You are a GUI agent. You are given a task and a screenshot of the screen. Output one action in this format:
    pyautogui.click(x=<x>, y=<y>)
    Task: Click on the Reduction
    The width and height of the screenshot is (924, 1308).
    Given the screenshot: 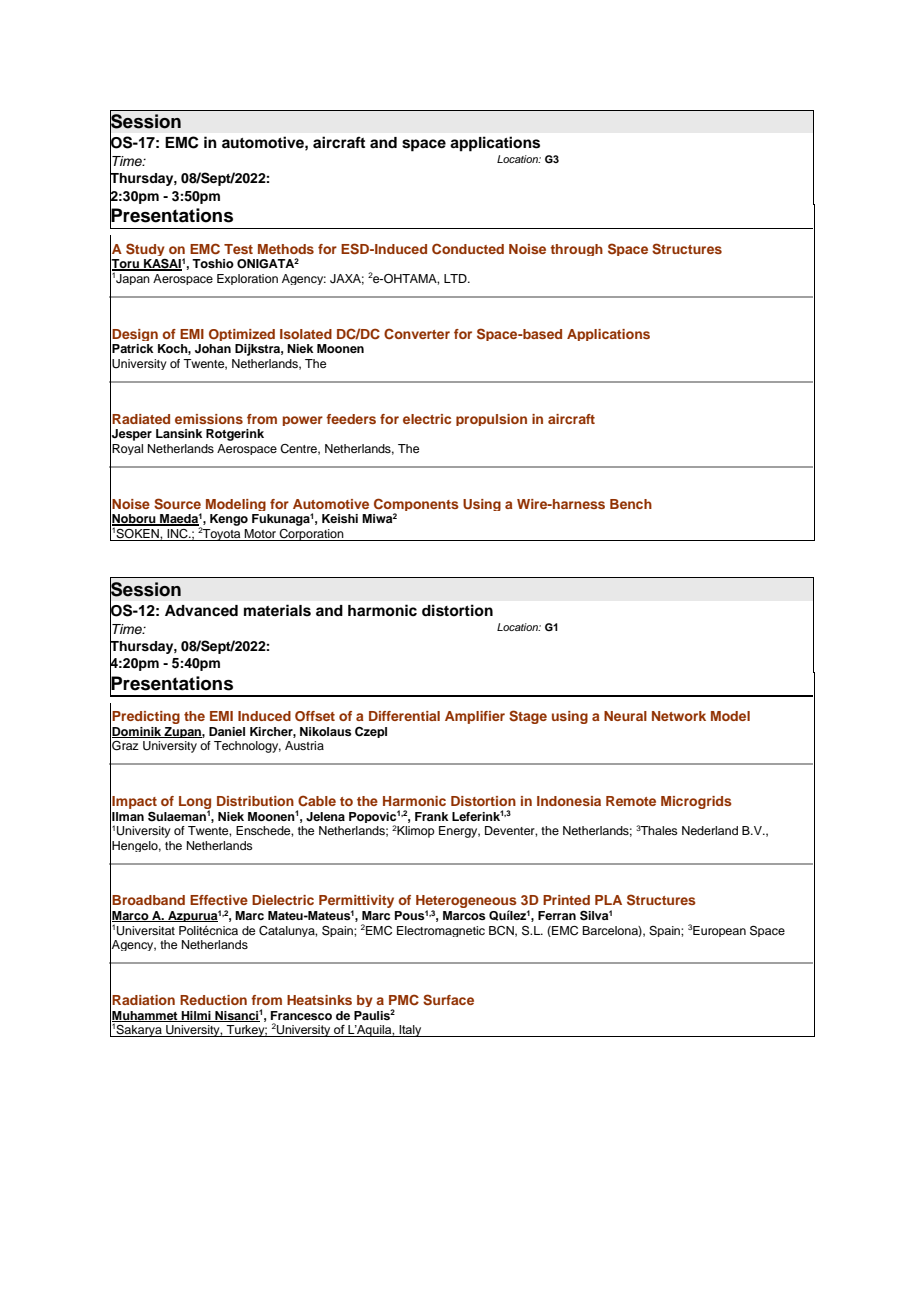 What is the action you would take?
    pyautogui.click(x=213, y=1000)
